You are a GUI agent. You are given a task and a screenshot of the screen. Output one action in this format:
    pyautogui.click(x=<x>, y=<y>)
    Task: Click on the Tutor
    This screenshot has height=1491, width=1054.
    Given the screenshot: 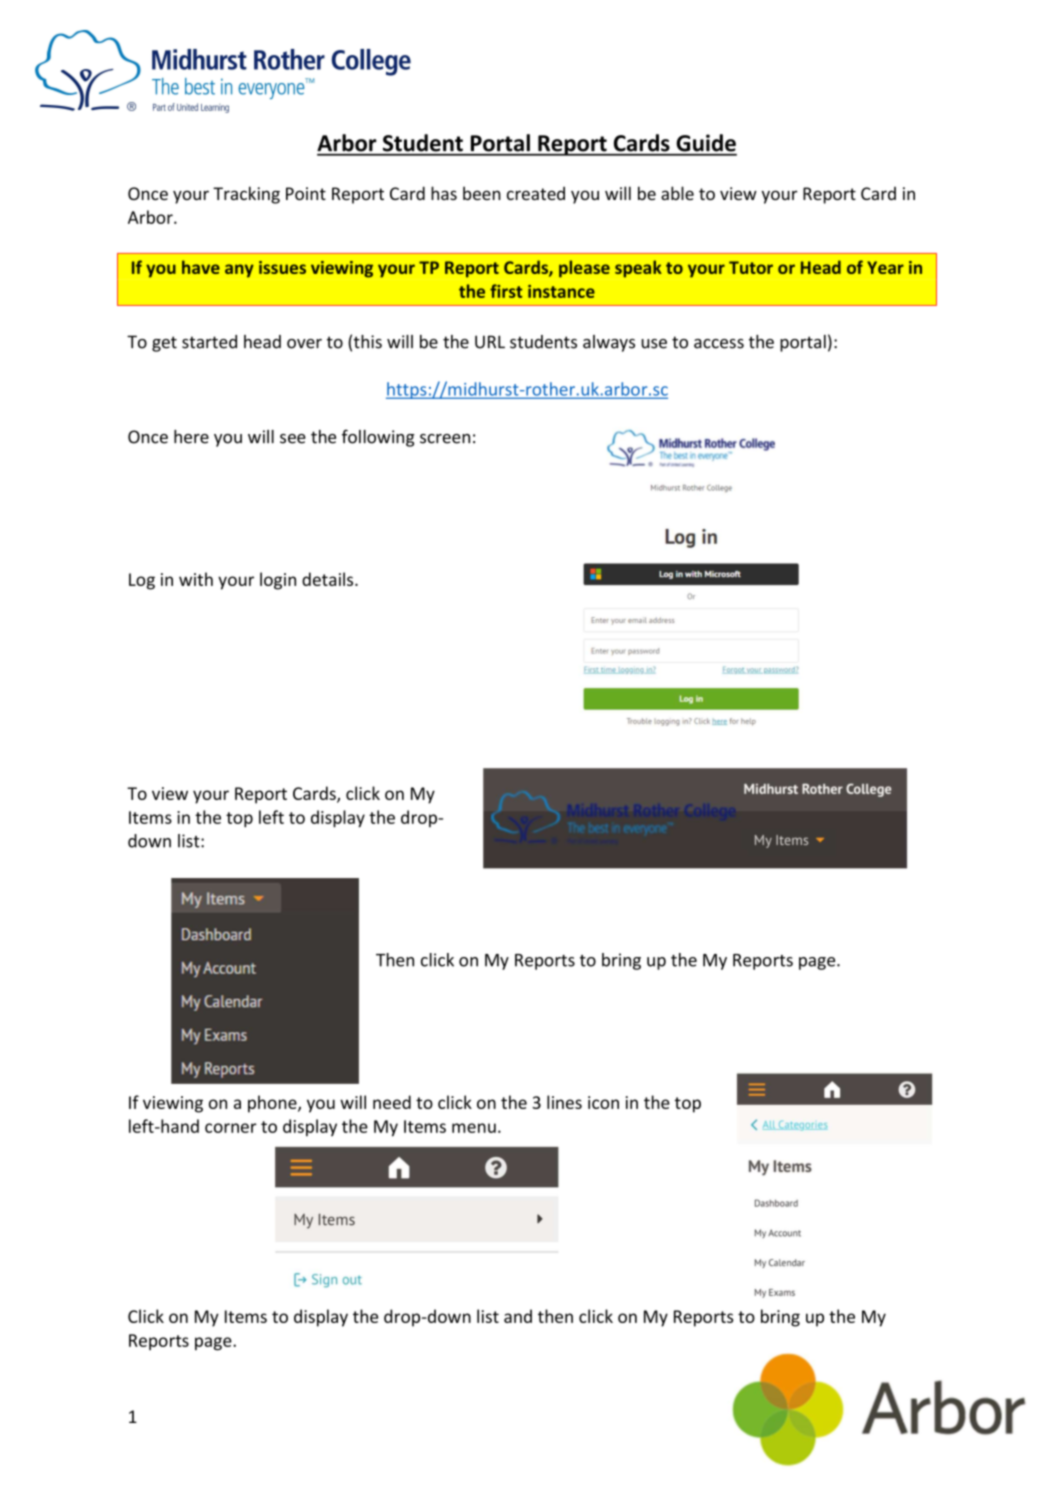 What is the action you would take?
    pyautogui.click(x=751, y=267)
